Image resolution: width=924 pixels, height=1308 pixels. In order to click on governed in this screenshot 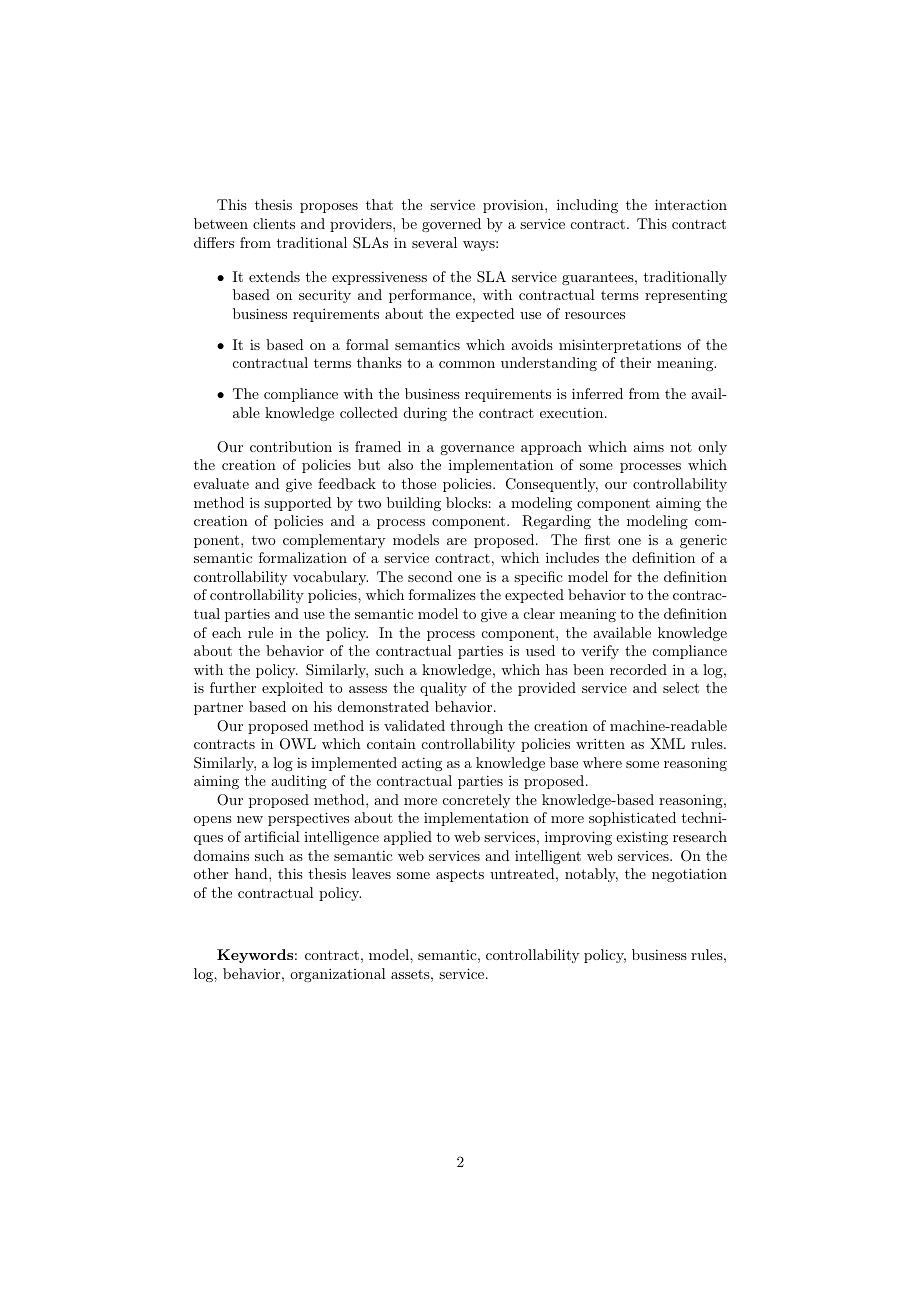, I will do `click(451, 225)`.
